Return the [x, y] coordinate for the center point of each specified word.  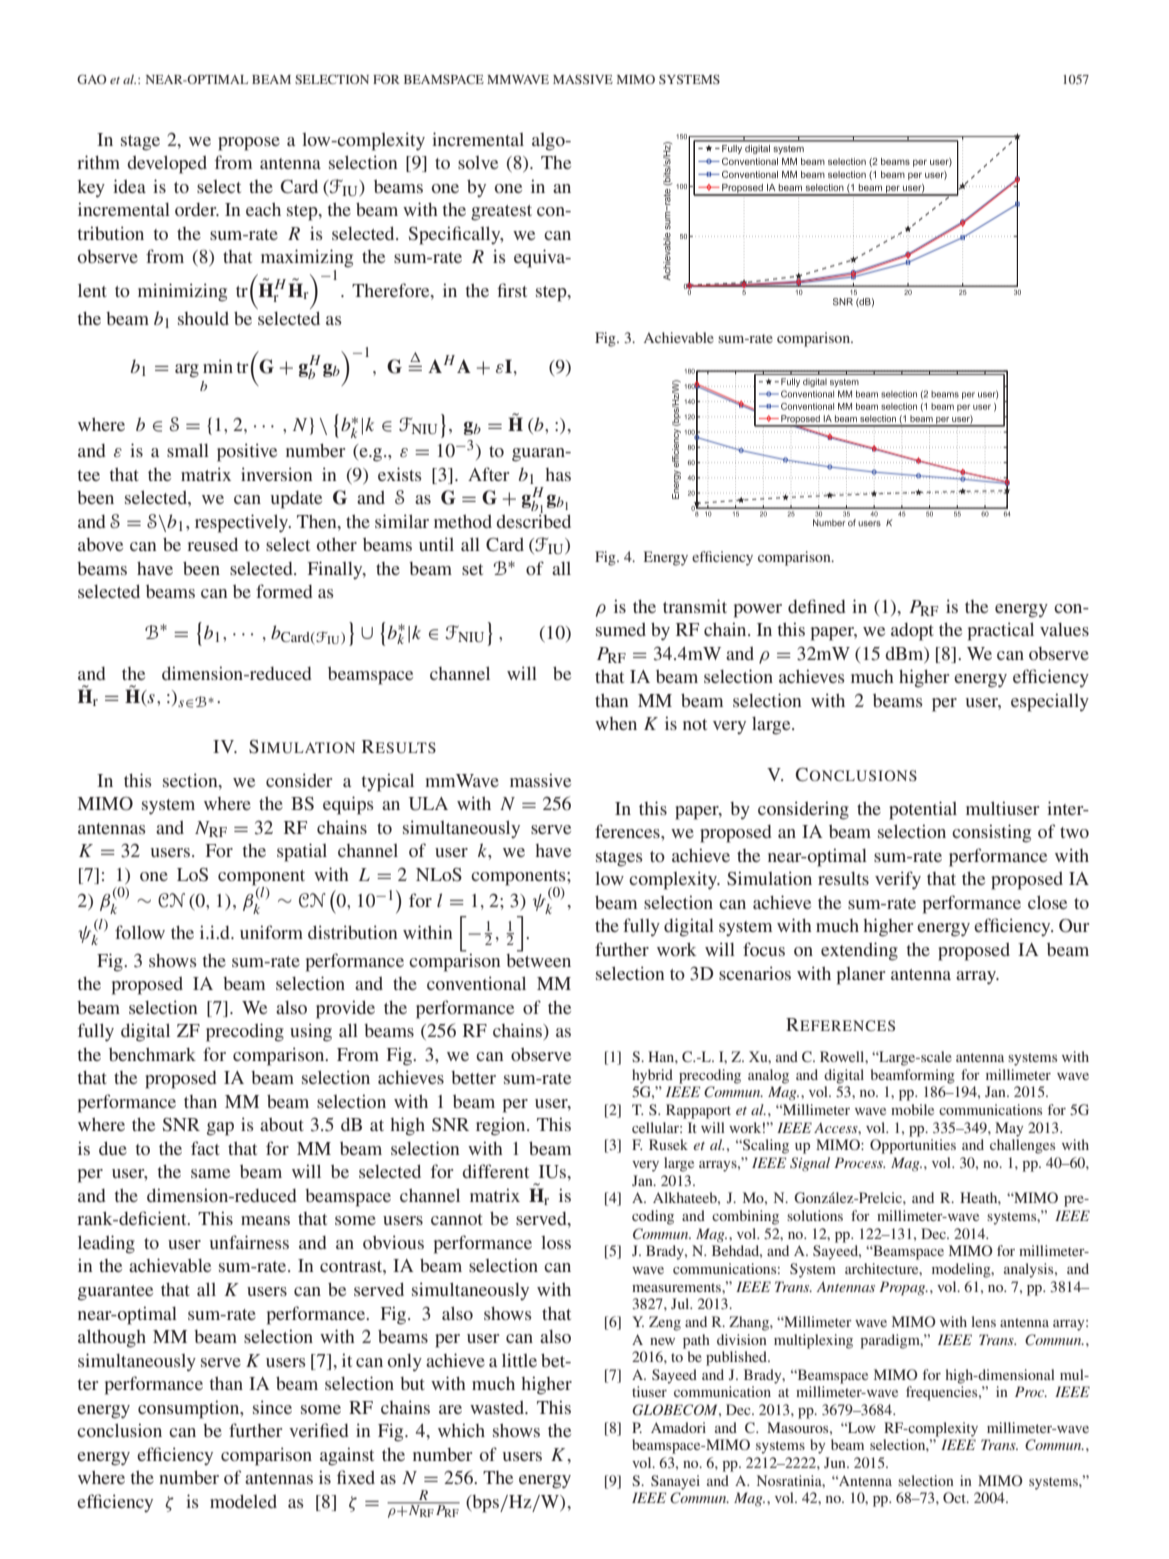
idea [129, 186]
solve [478, 162]
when [616, 723]
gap [220, 1129]
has [558, 474]
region [502, 1126]
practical [1001, 631]
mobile [912, 1109]
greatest [501, 213]
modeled [243, 1501]
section [191, 780]
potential [923, 810]
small [188, 450]
